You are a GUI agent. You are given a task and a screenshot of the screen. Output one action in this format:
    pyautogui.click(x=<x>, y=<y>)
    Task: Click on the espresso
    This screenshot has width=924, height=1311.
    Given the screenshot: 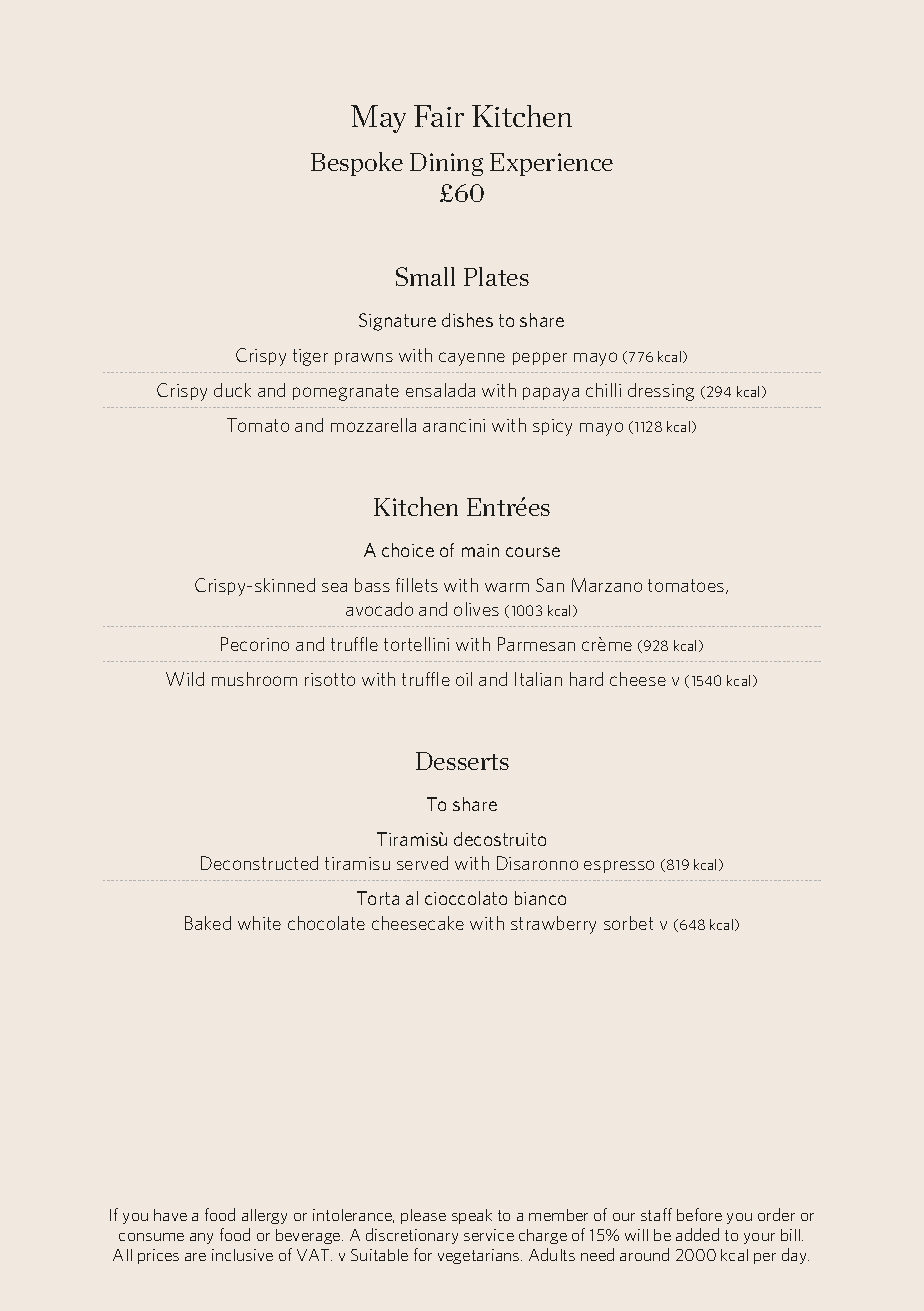 What is the action you would take?
    pyautogui.click(x=619, y=866)
